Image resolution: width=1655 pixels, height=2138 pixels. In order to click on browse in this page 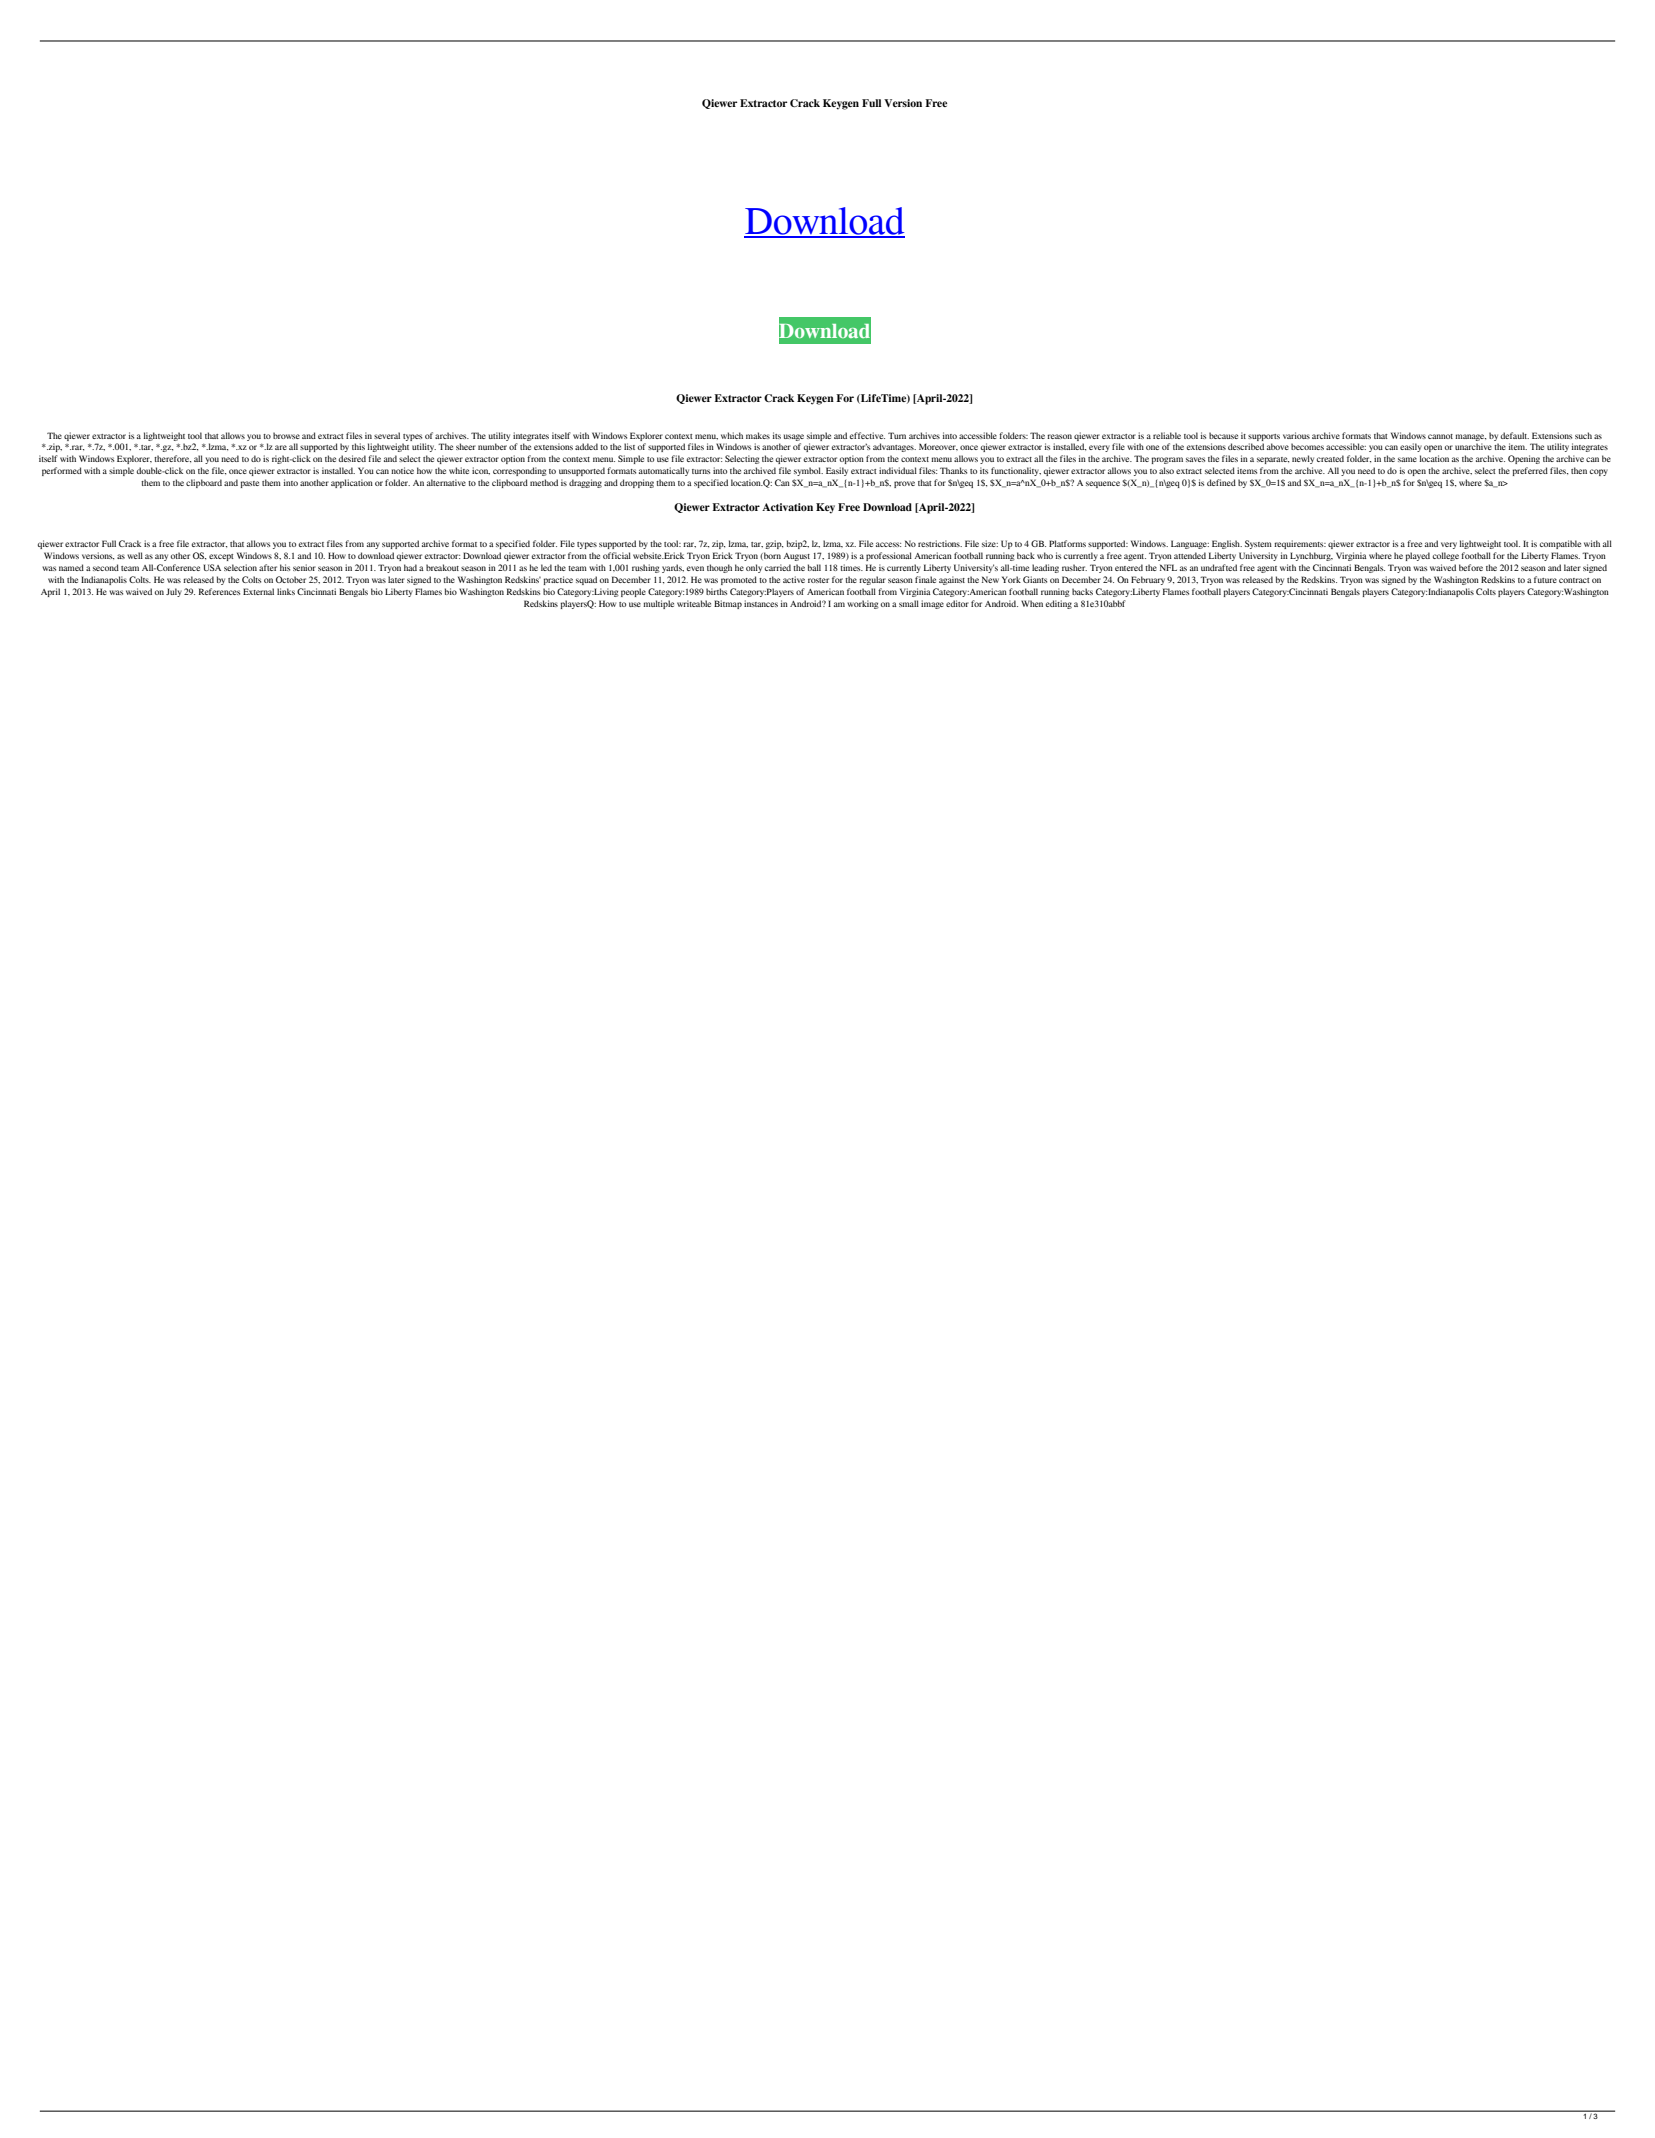, I will do `click(286, 435)`.
